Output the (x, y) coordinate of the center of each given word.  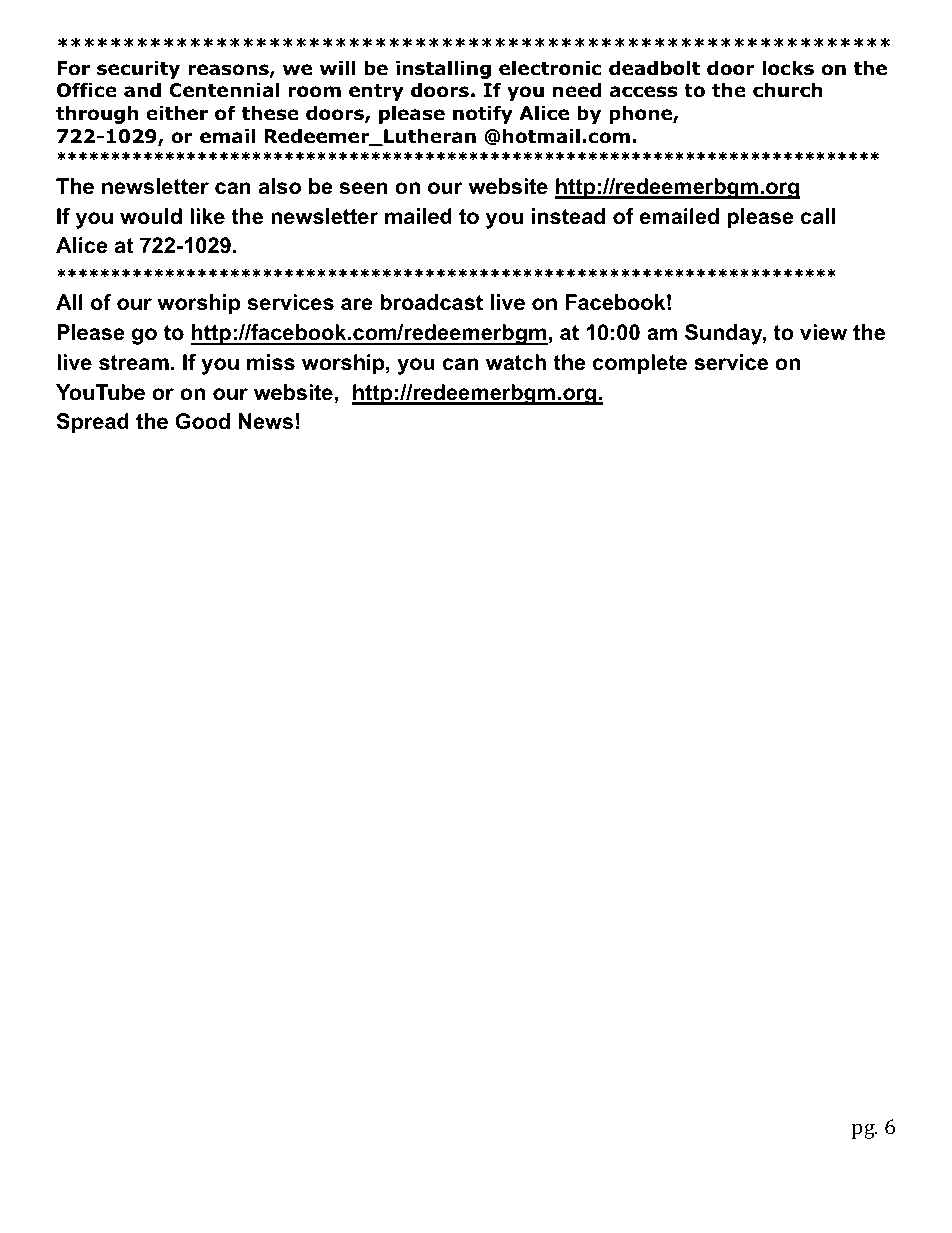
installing (443, 69)
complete (640, 364)
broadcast (431, 302)
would (151, 216)
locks (788, 68)
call (818, 216)
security (138, 69)
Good (202, 421)
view (823, 332)
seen (364, 188)
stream (134, 363)
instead (569, 216)
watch (516, 362)
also (280, 186)
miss (271, 362)
